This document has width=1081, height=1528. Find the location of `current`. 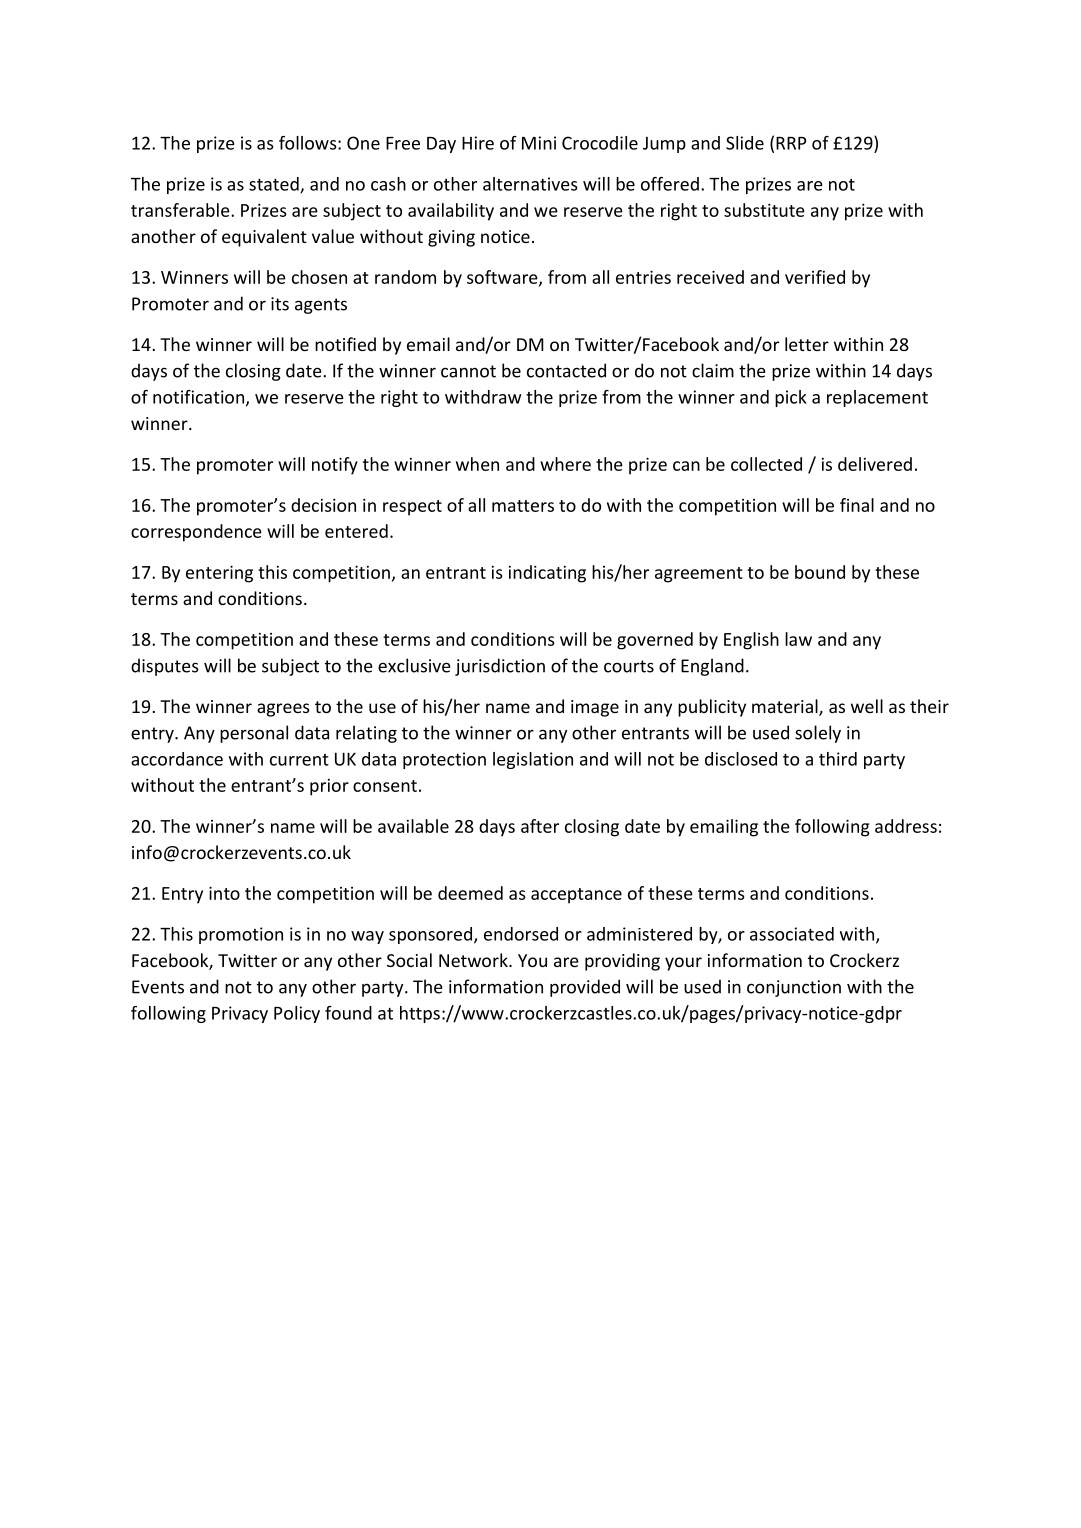

current is located at coordinates (299, 760).
